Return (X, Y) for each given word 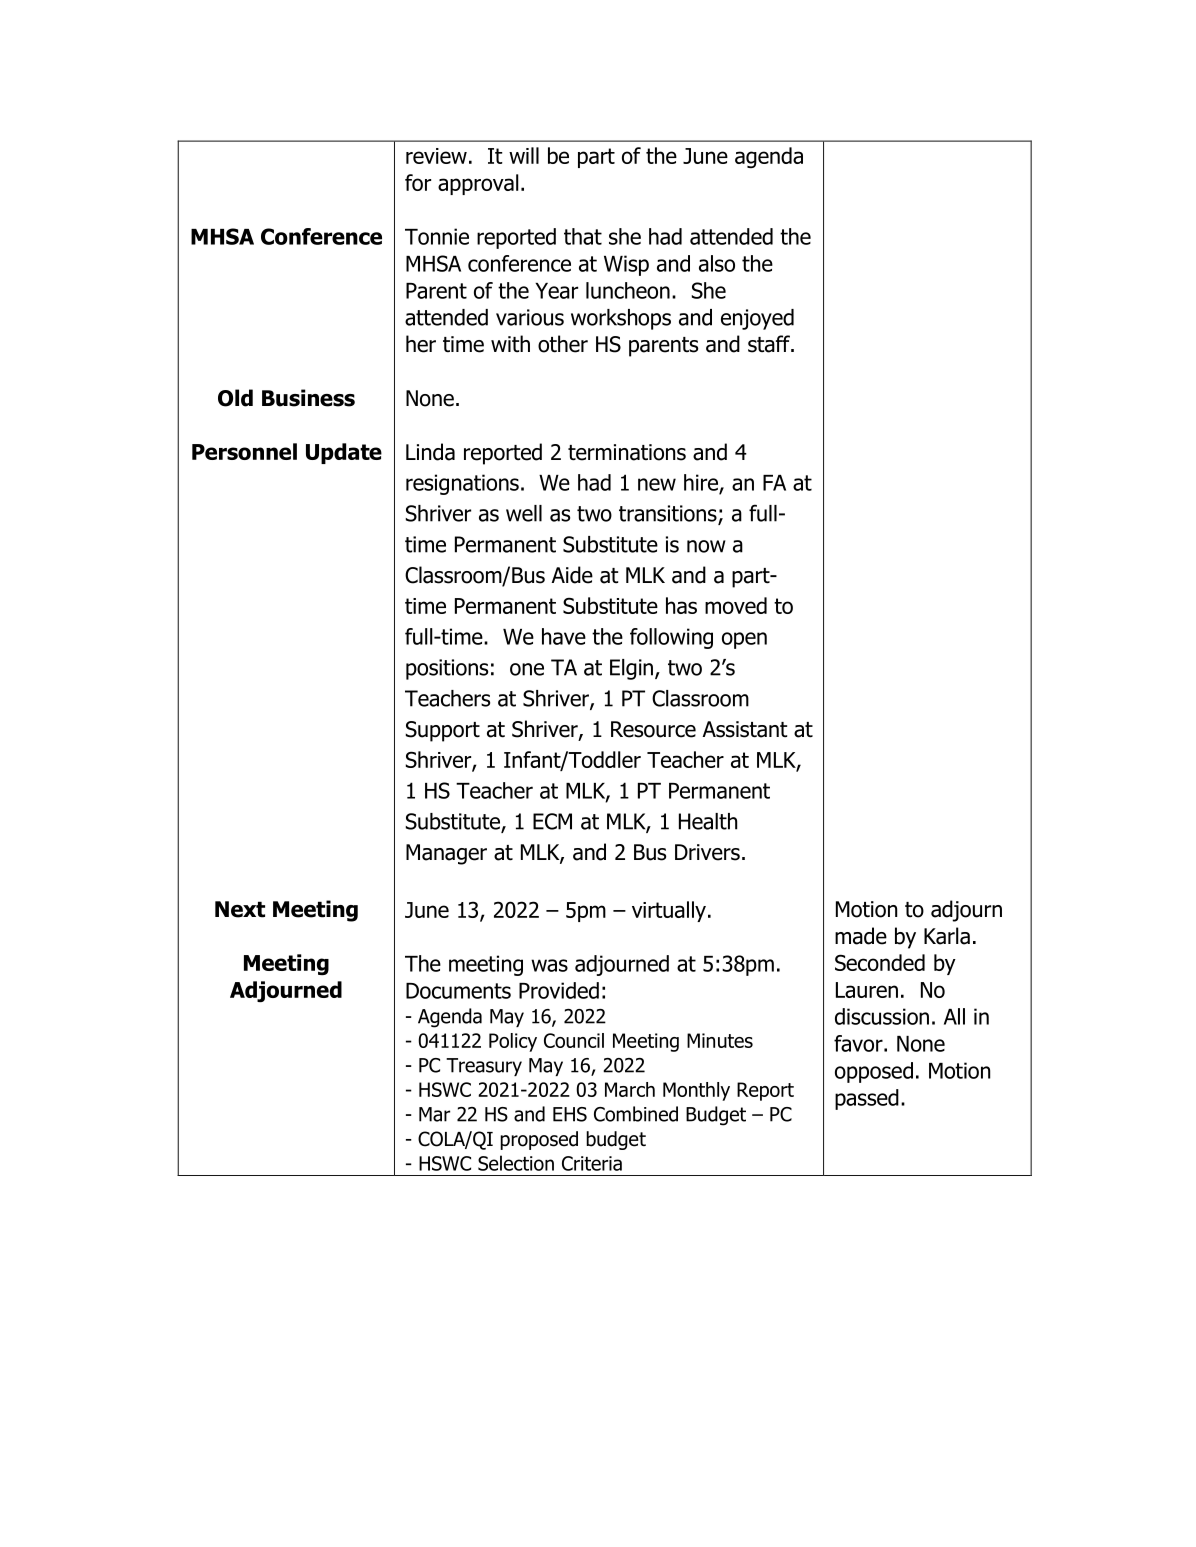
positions (447, 669)
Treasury (484, 1067)
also (717, 263)
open (744, 640)
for (418, 182)
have (564, 636)
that (583, 236)
